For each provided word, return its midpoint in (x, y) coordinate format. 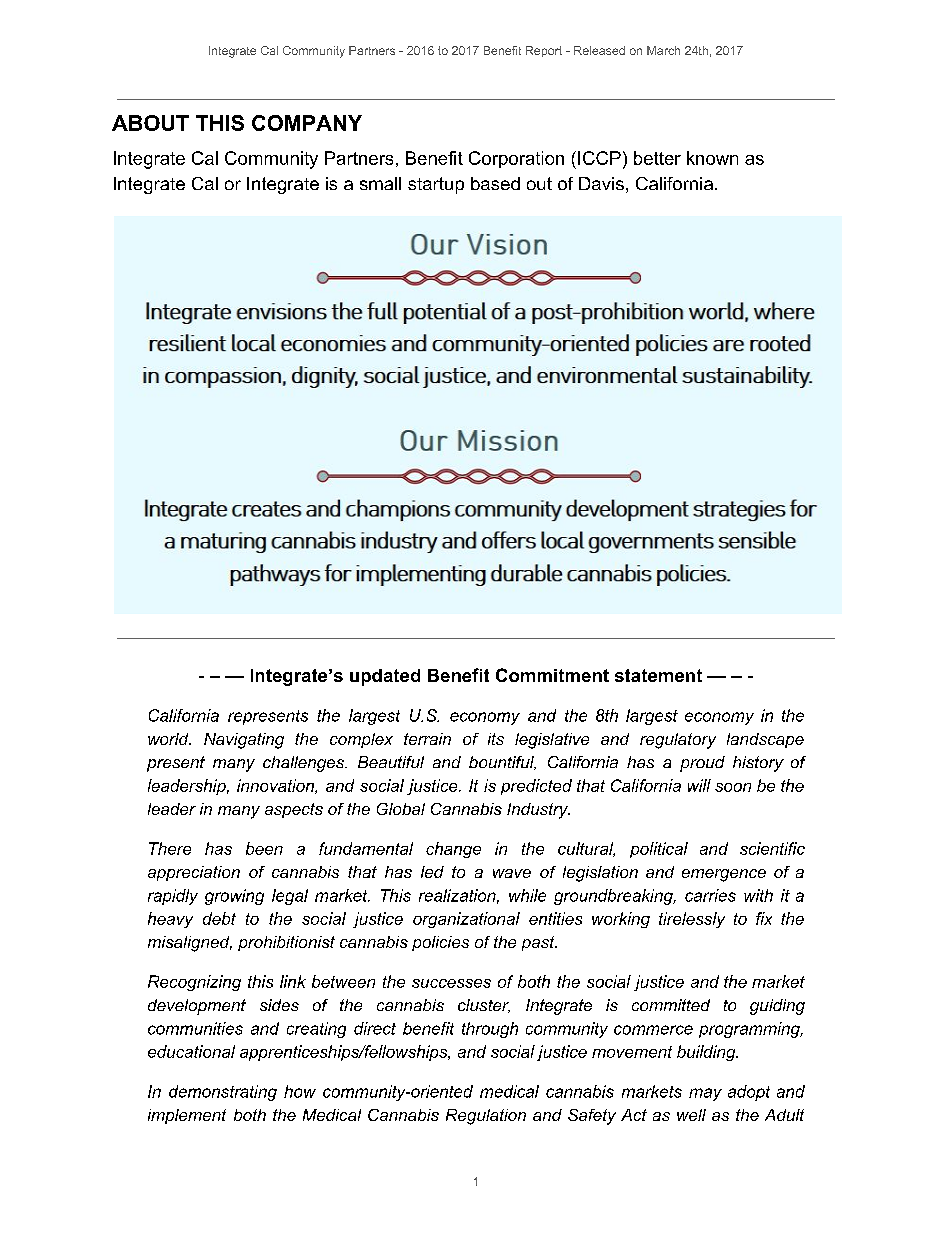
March (663, 50)
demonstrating (223, 1093)
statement (658, 675)
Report (544, 51)
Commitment (552, 675)
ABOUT (150, 123)
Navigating (244, 741)
